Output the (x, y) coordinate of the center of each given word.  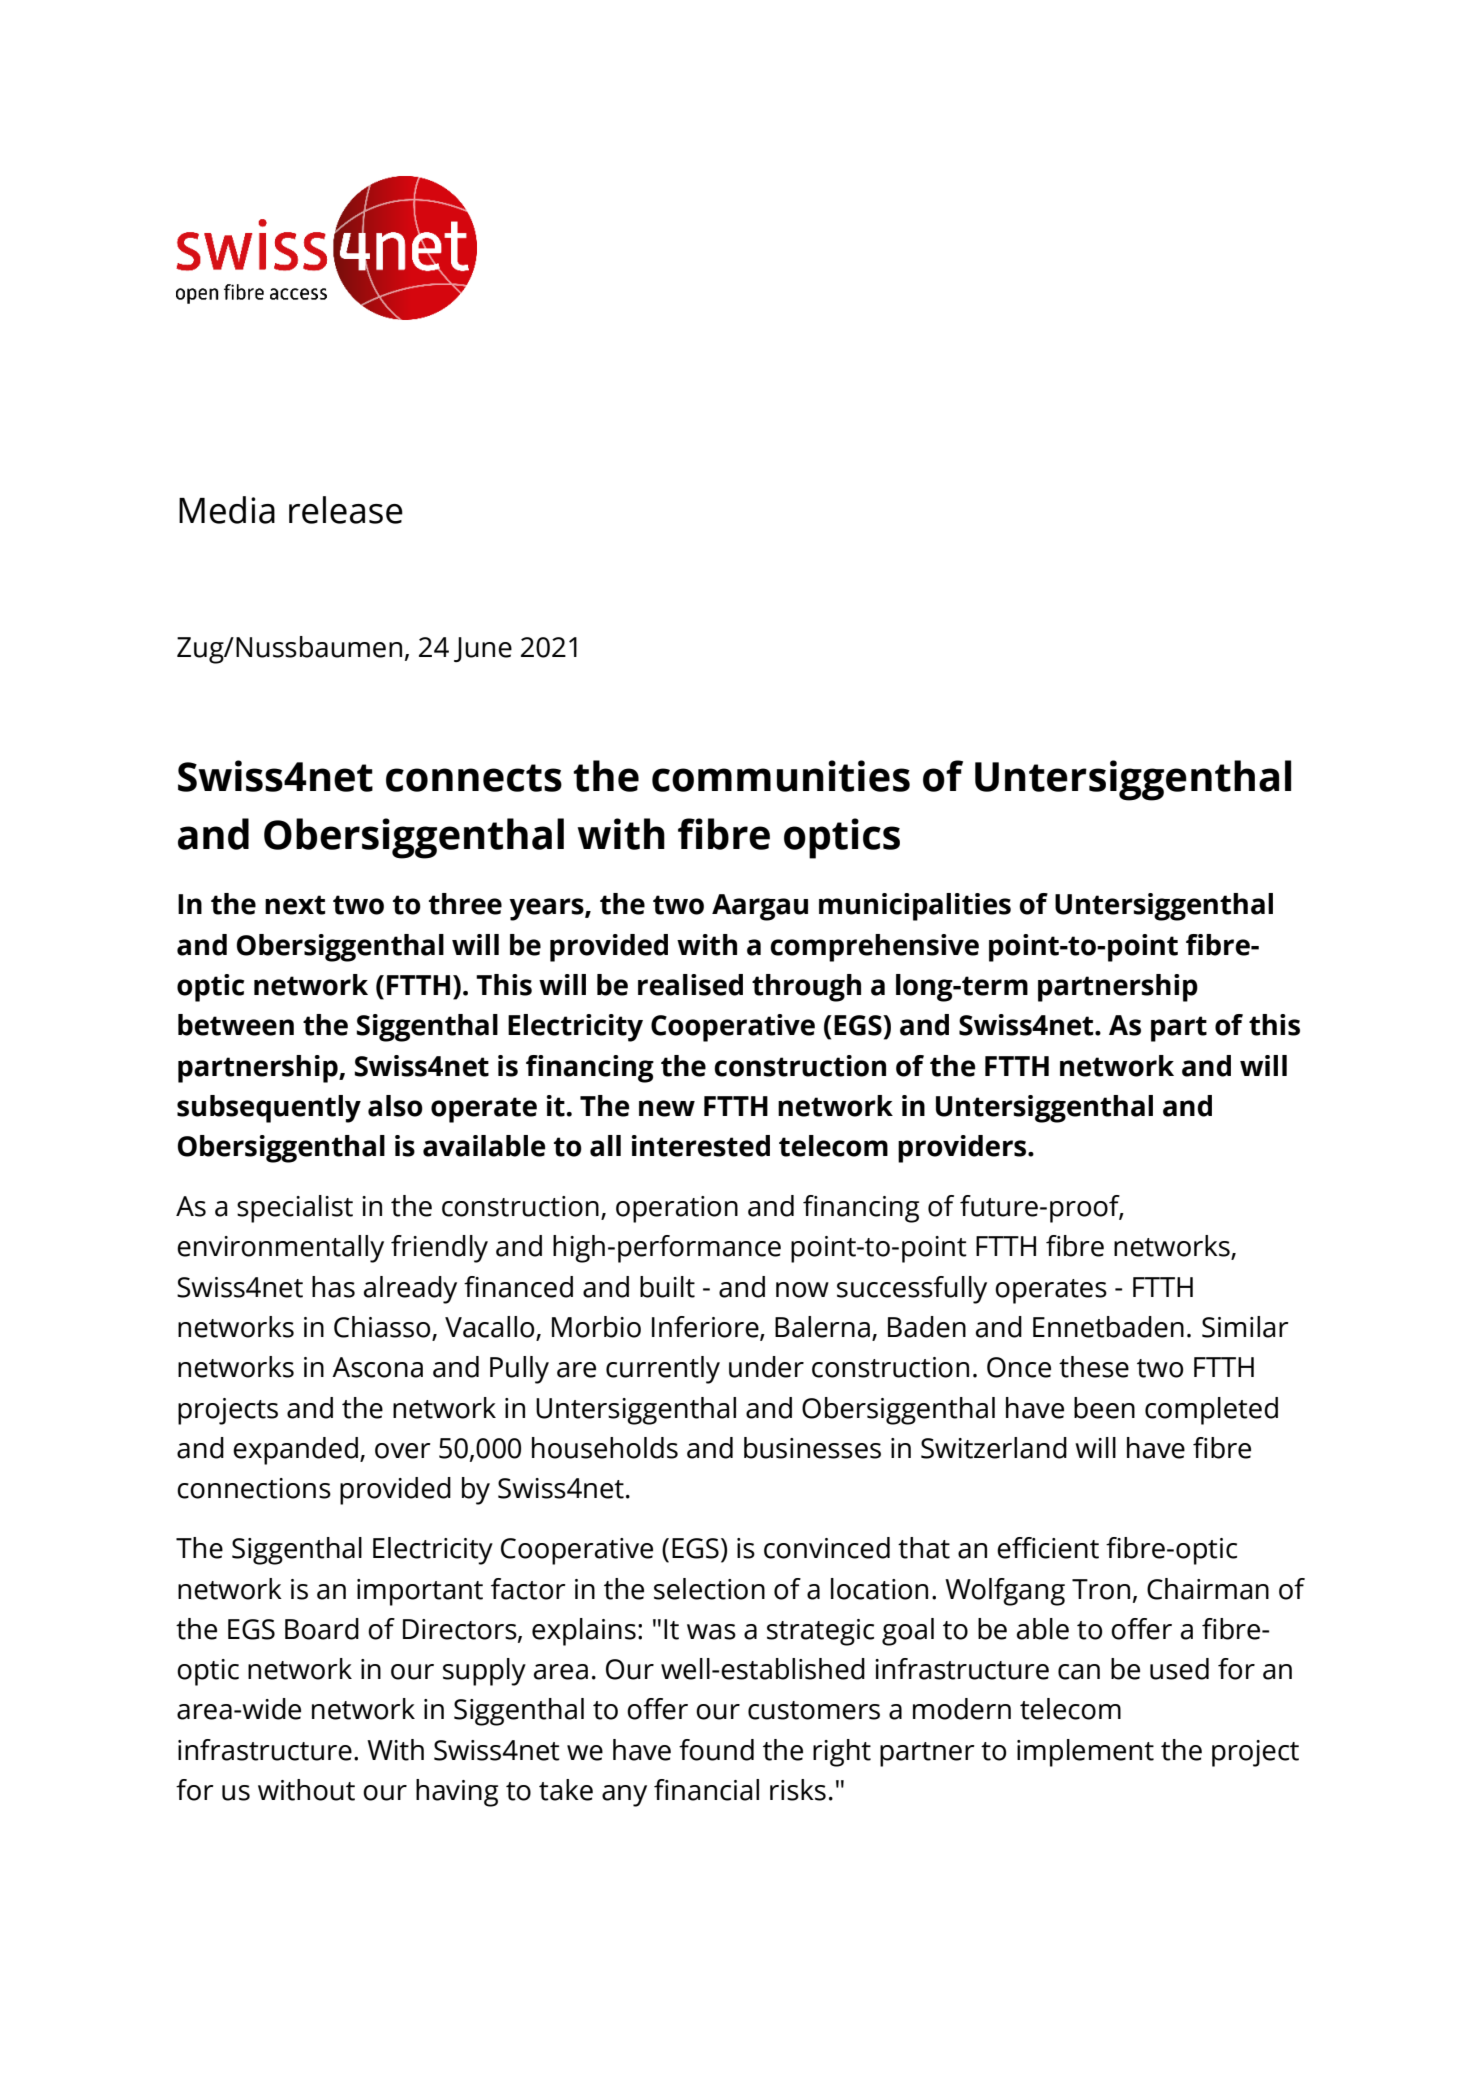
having (457, 1793)
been (1104, 1408)
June (483, 649)
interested (701, 1146)
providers (963, 1149)
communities (781, 776)
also (395, 1106)
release (346, 510)
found (716, 1750)
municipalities (915, 907)
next (295, 905)
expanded (295, 1451)
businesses (812, 1448)
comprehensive (874, 948)
